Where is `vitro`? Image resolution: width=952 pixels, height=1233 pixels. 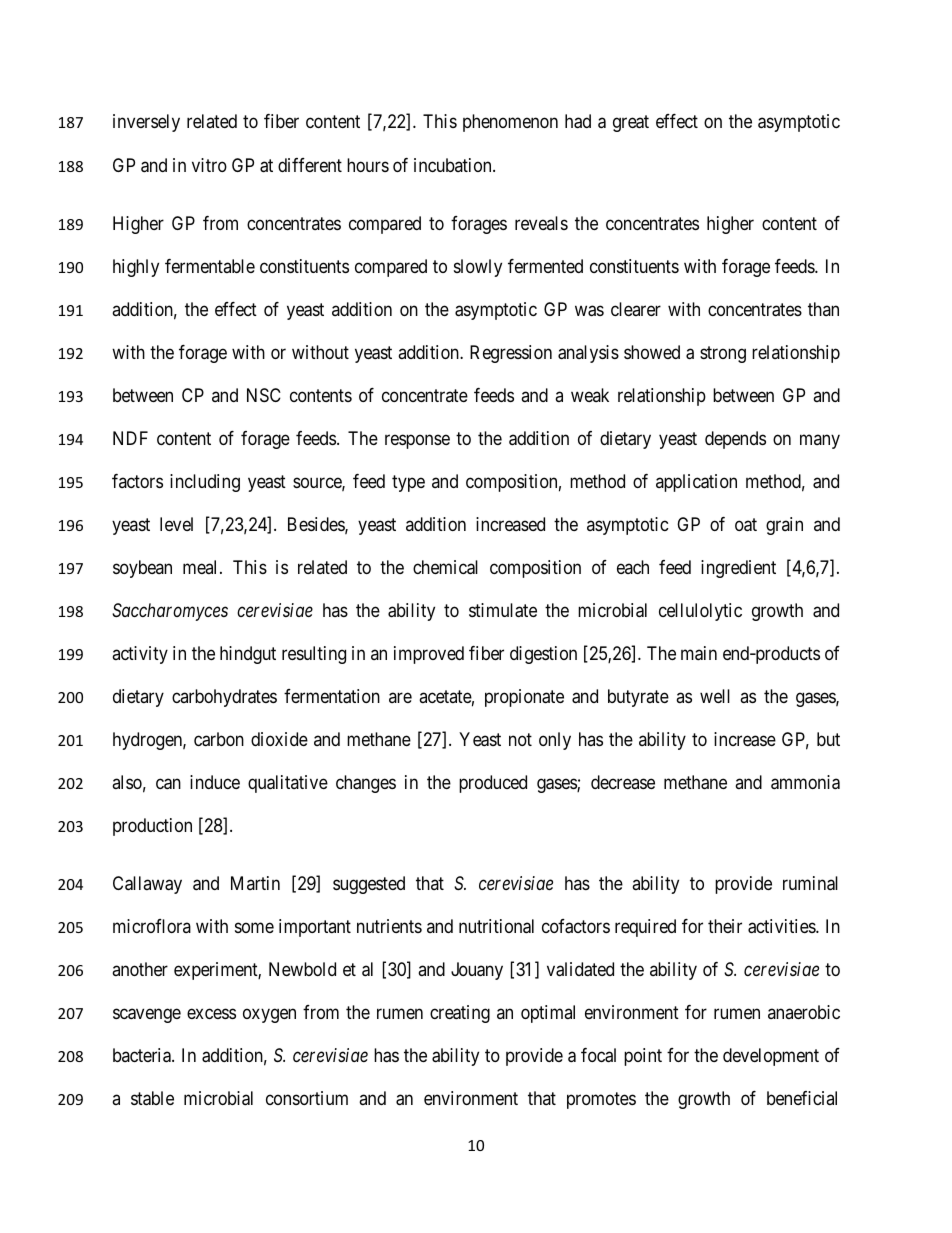 vitro is located at coordinates (209, 165).
